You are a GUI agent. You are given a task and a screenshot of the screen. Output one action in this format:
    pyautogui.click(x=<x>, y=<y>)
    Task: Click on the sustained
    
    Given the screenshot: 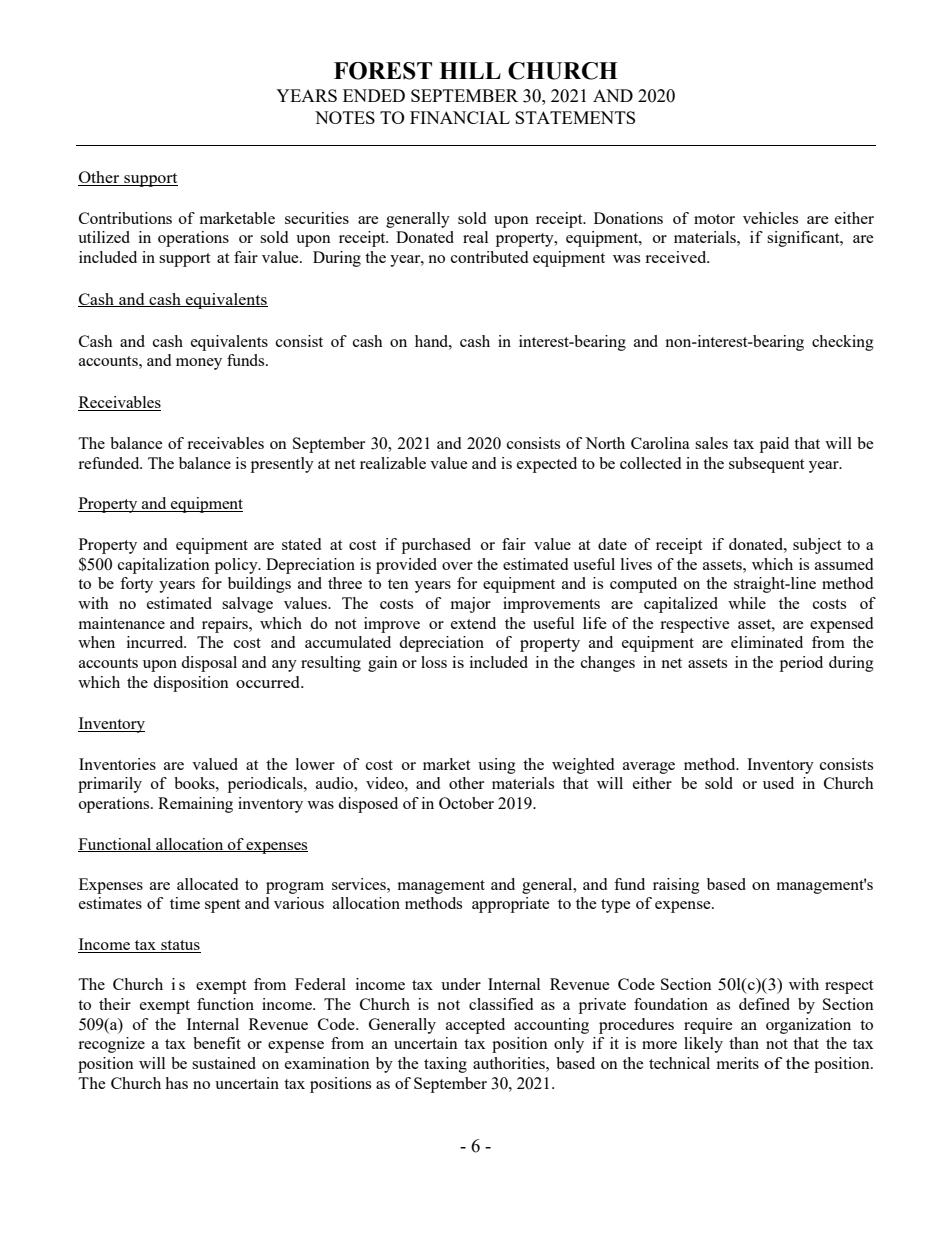 What is the action you would take?
    pyautogui.click(x=224, y=1063)
